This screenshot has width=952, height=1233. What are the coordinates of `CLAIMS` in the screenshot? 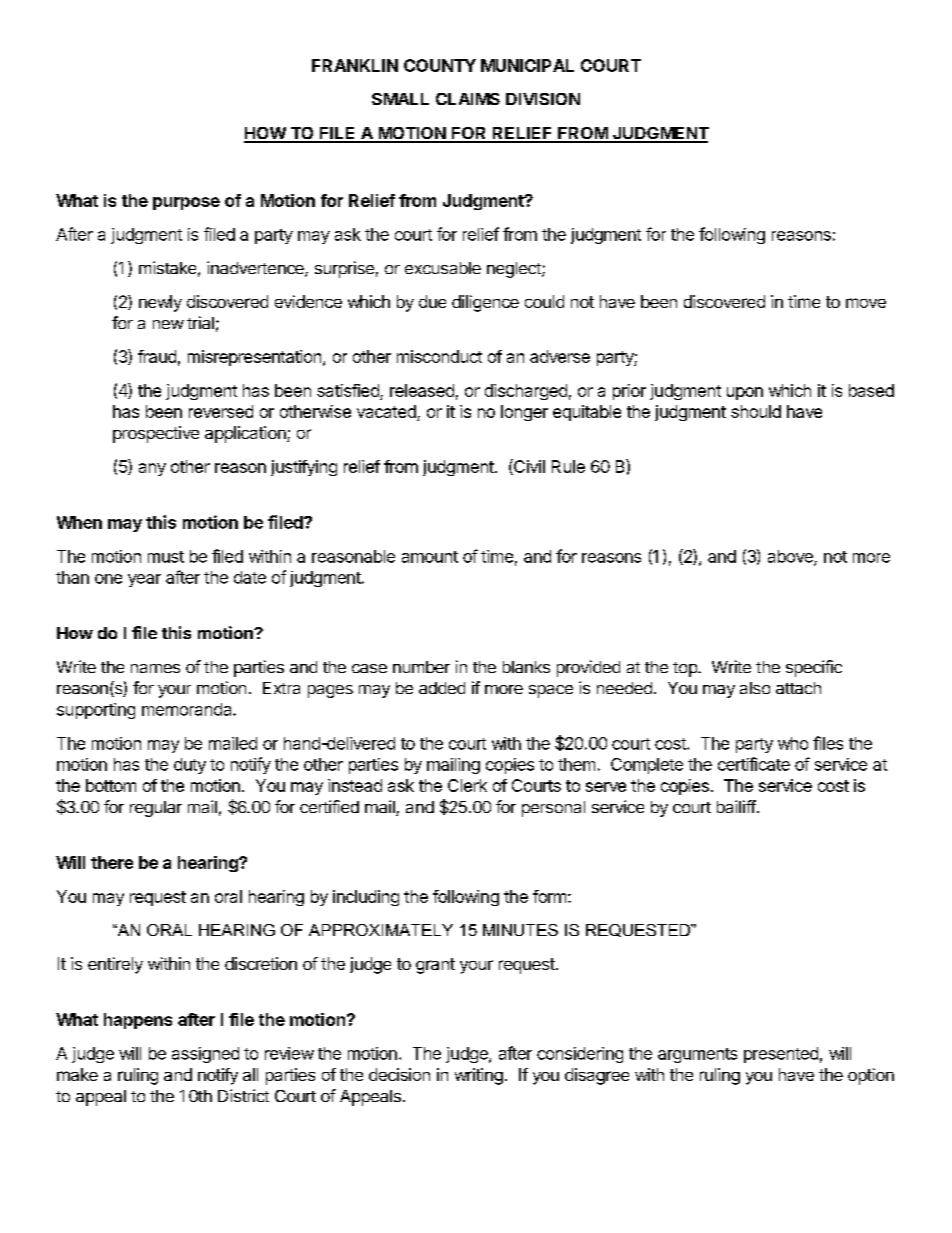 It's located at (468, 99).
